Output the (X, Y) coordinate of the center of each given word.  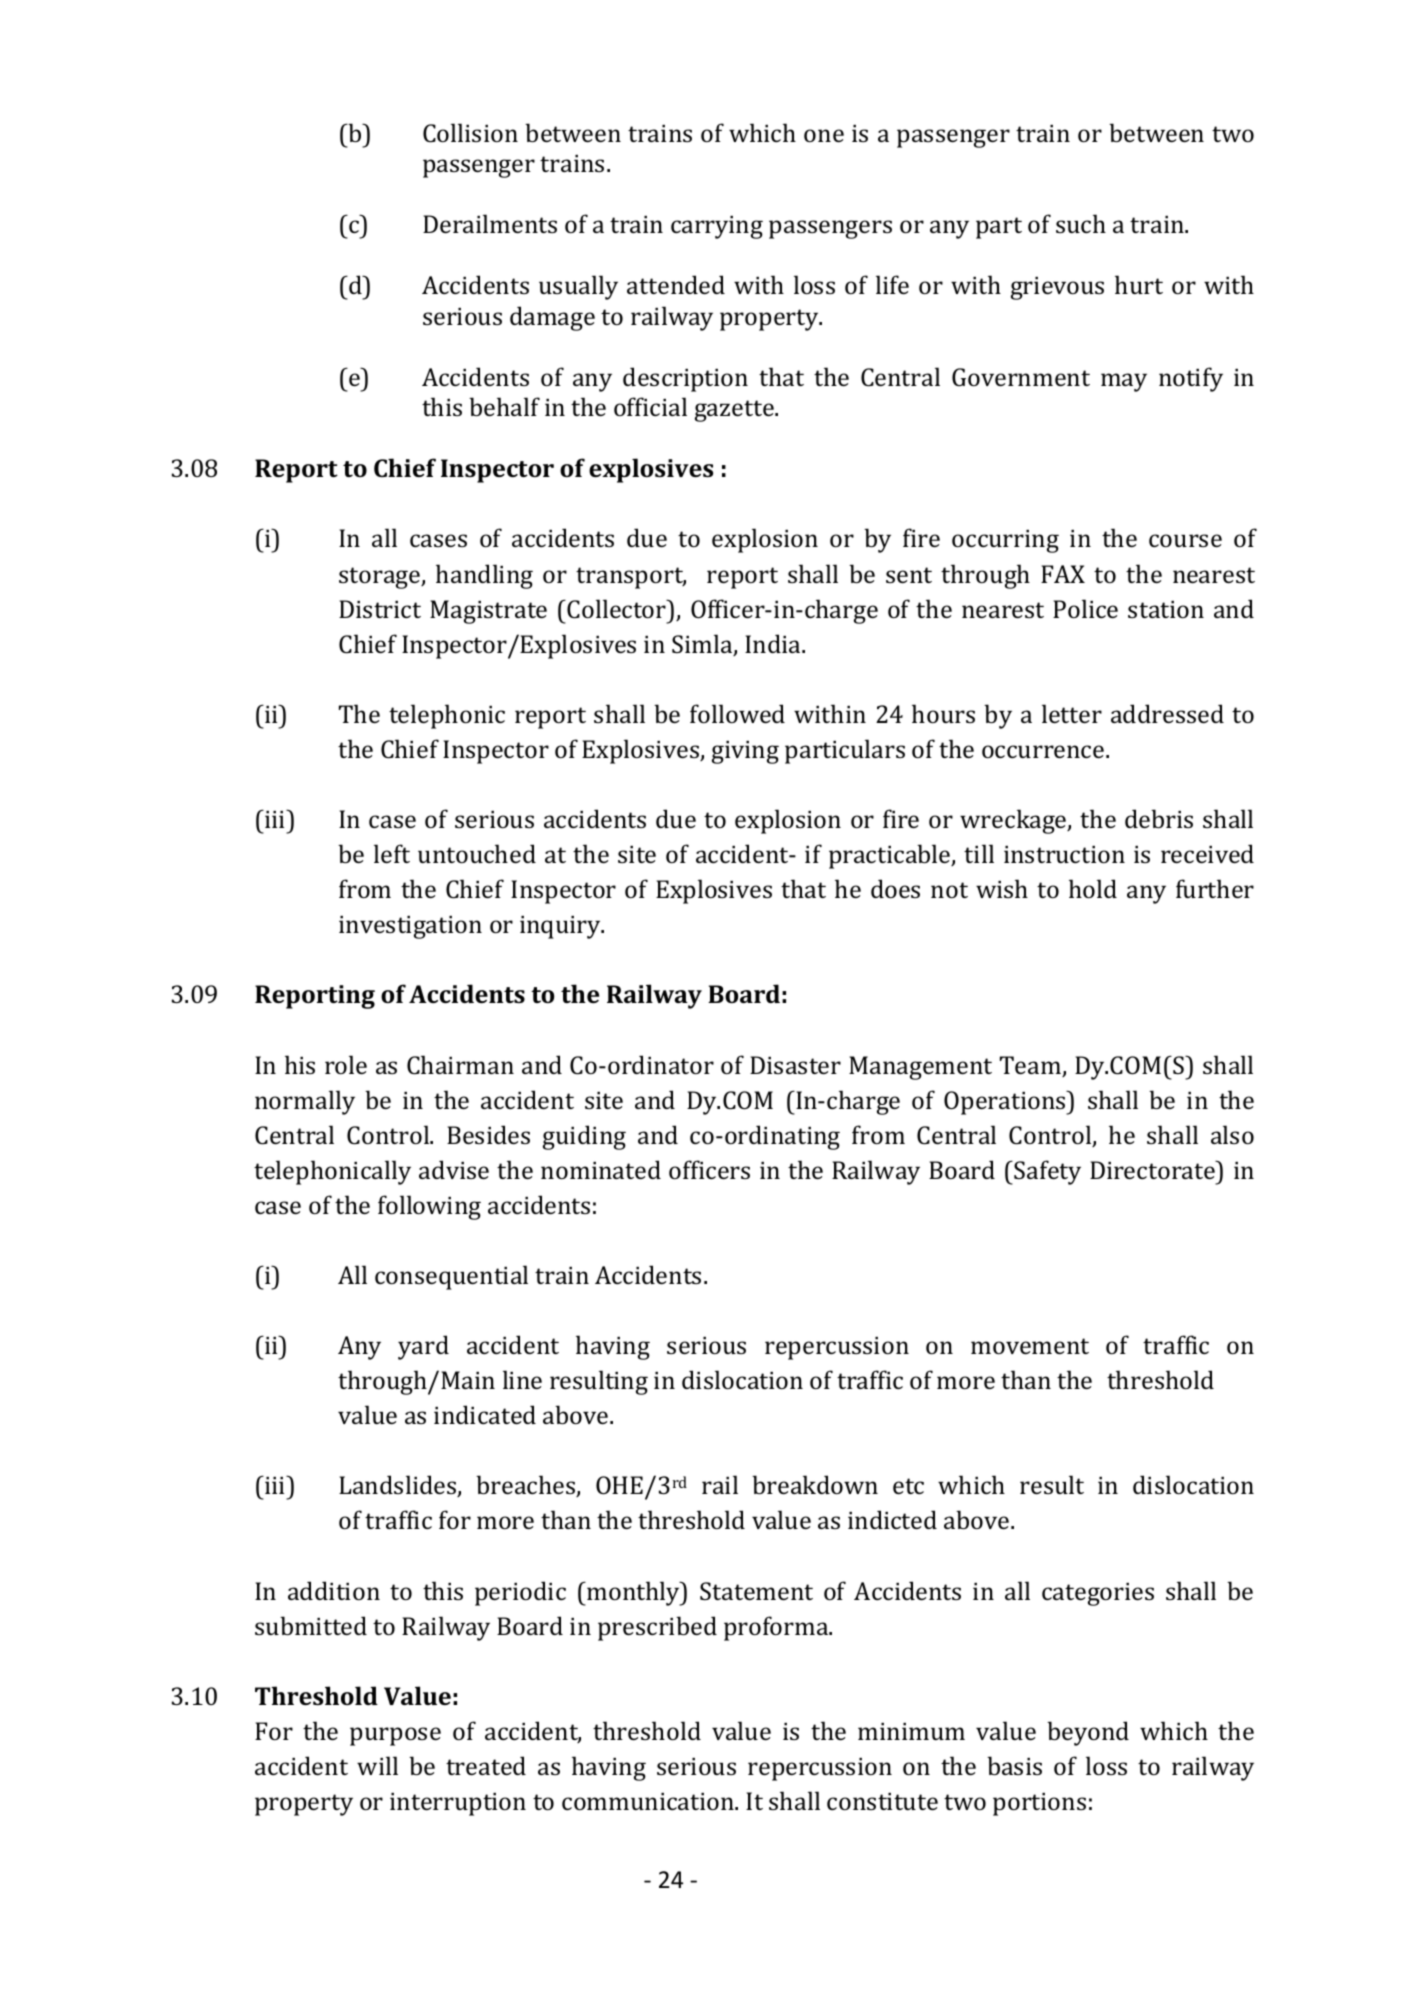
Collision (470, 133)
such (1081, 223)
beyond (1088, 1733)
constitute (882, 1801)
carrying (717, 227)
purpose (395, 1736)
